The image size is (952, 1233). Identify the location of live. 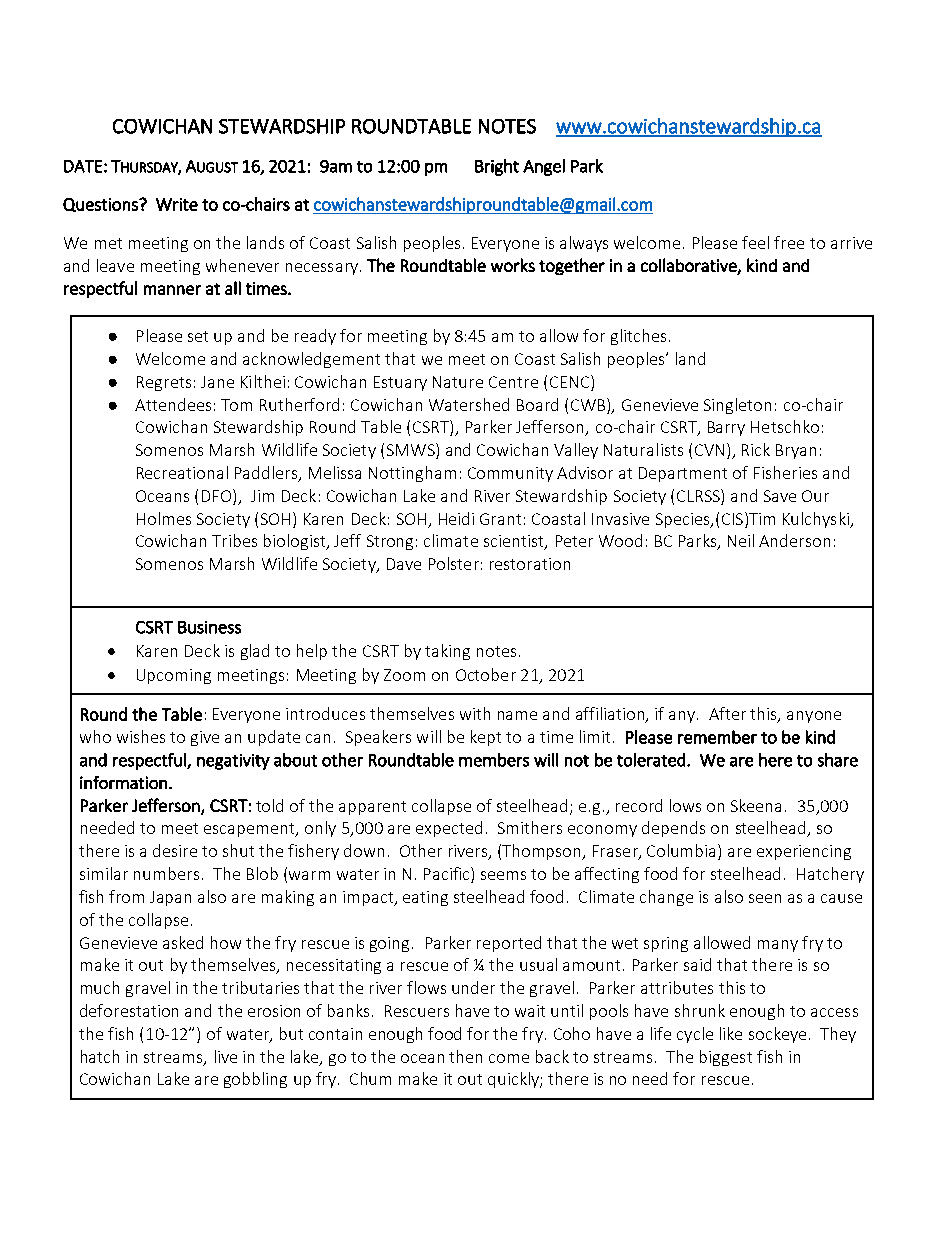
(226, 1056).
